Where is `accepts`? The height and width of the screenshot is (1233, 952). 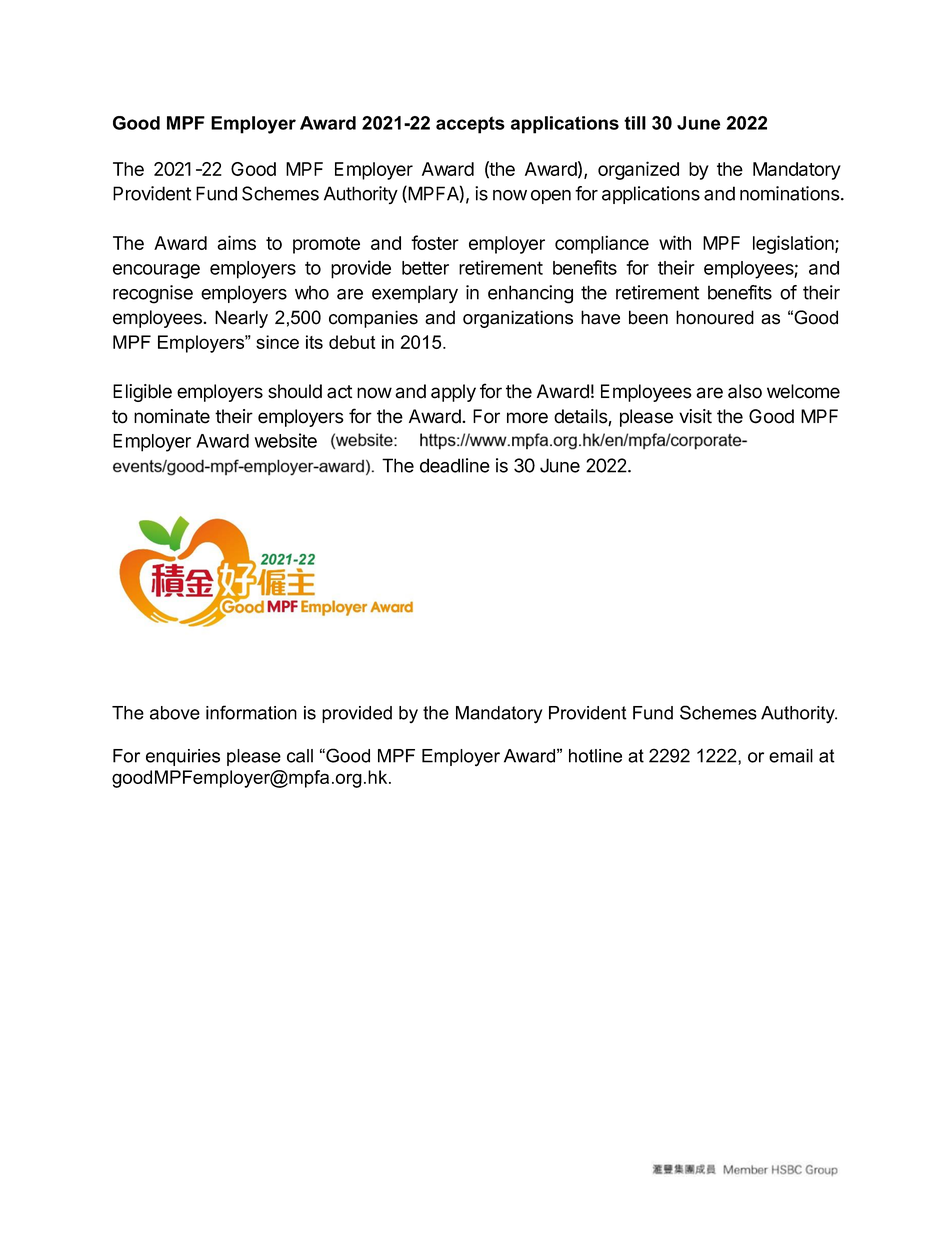 accepts is located at coordinates (470, 125).
